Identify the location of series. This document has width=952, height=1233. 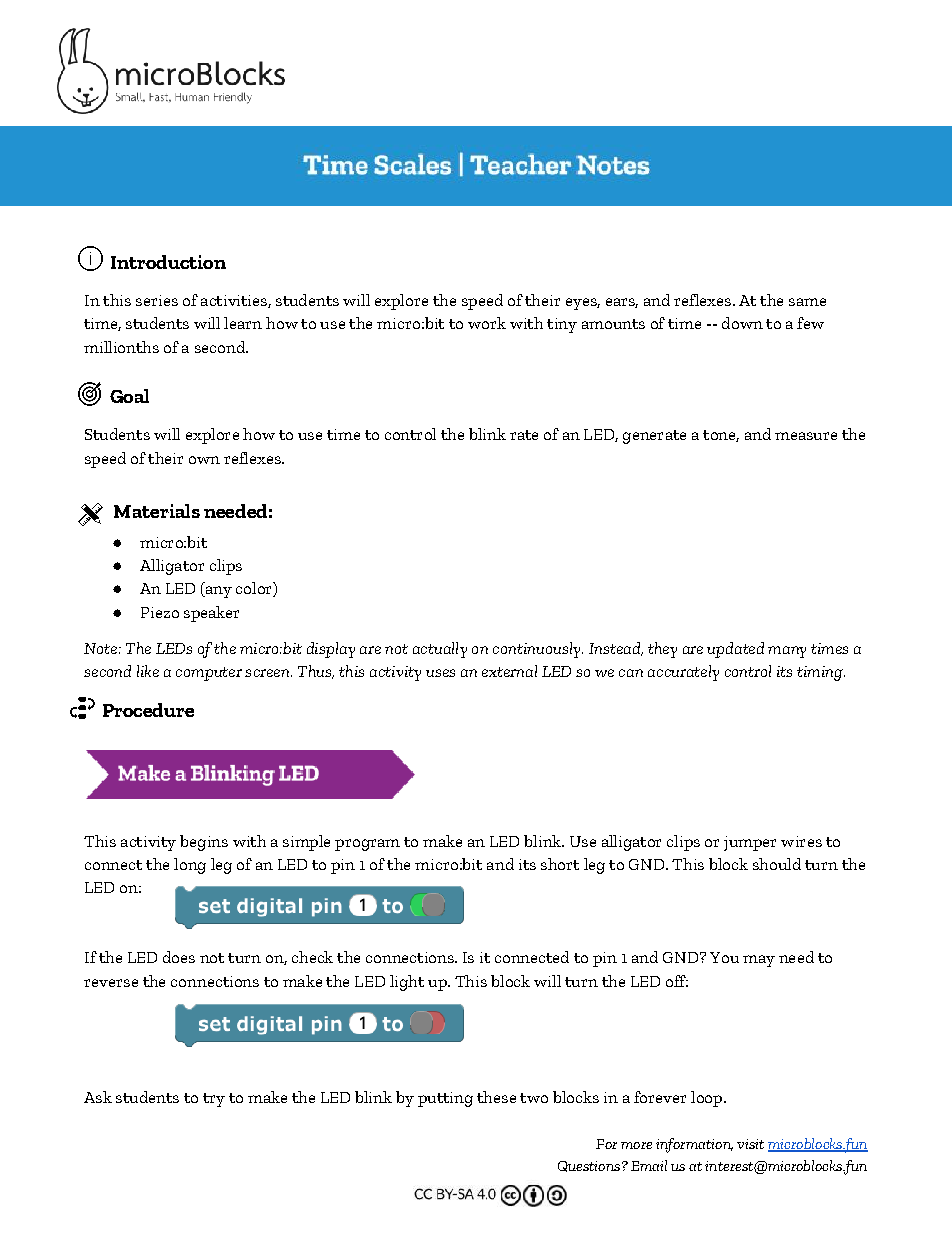
(157, 300).
